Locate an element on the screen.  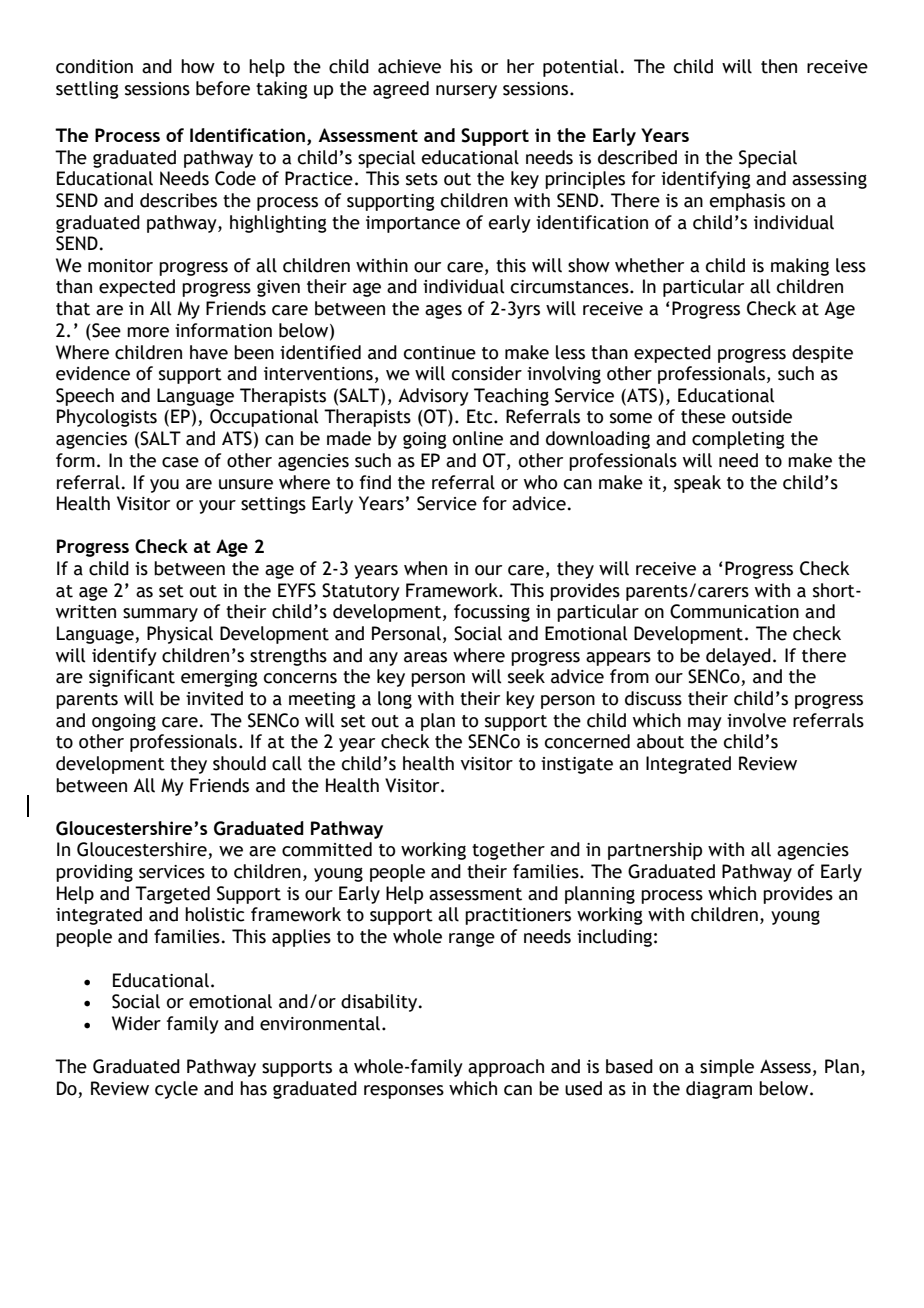
simple is located at coordinates (727, 1068).
